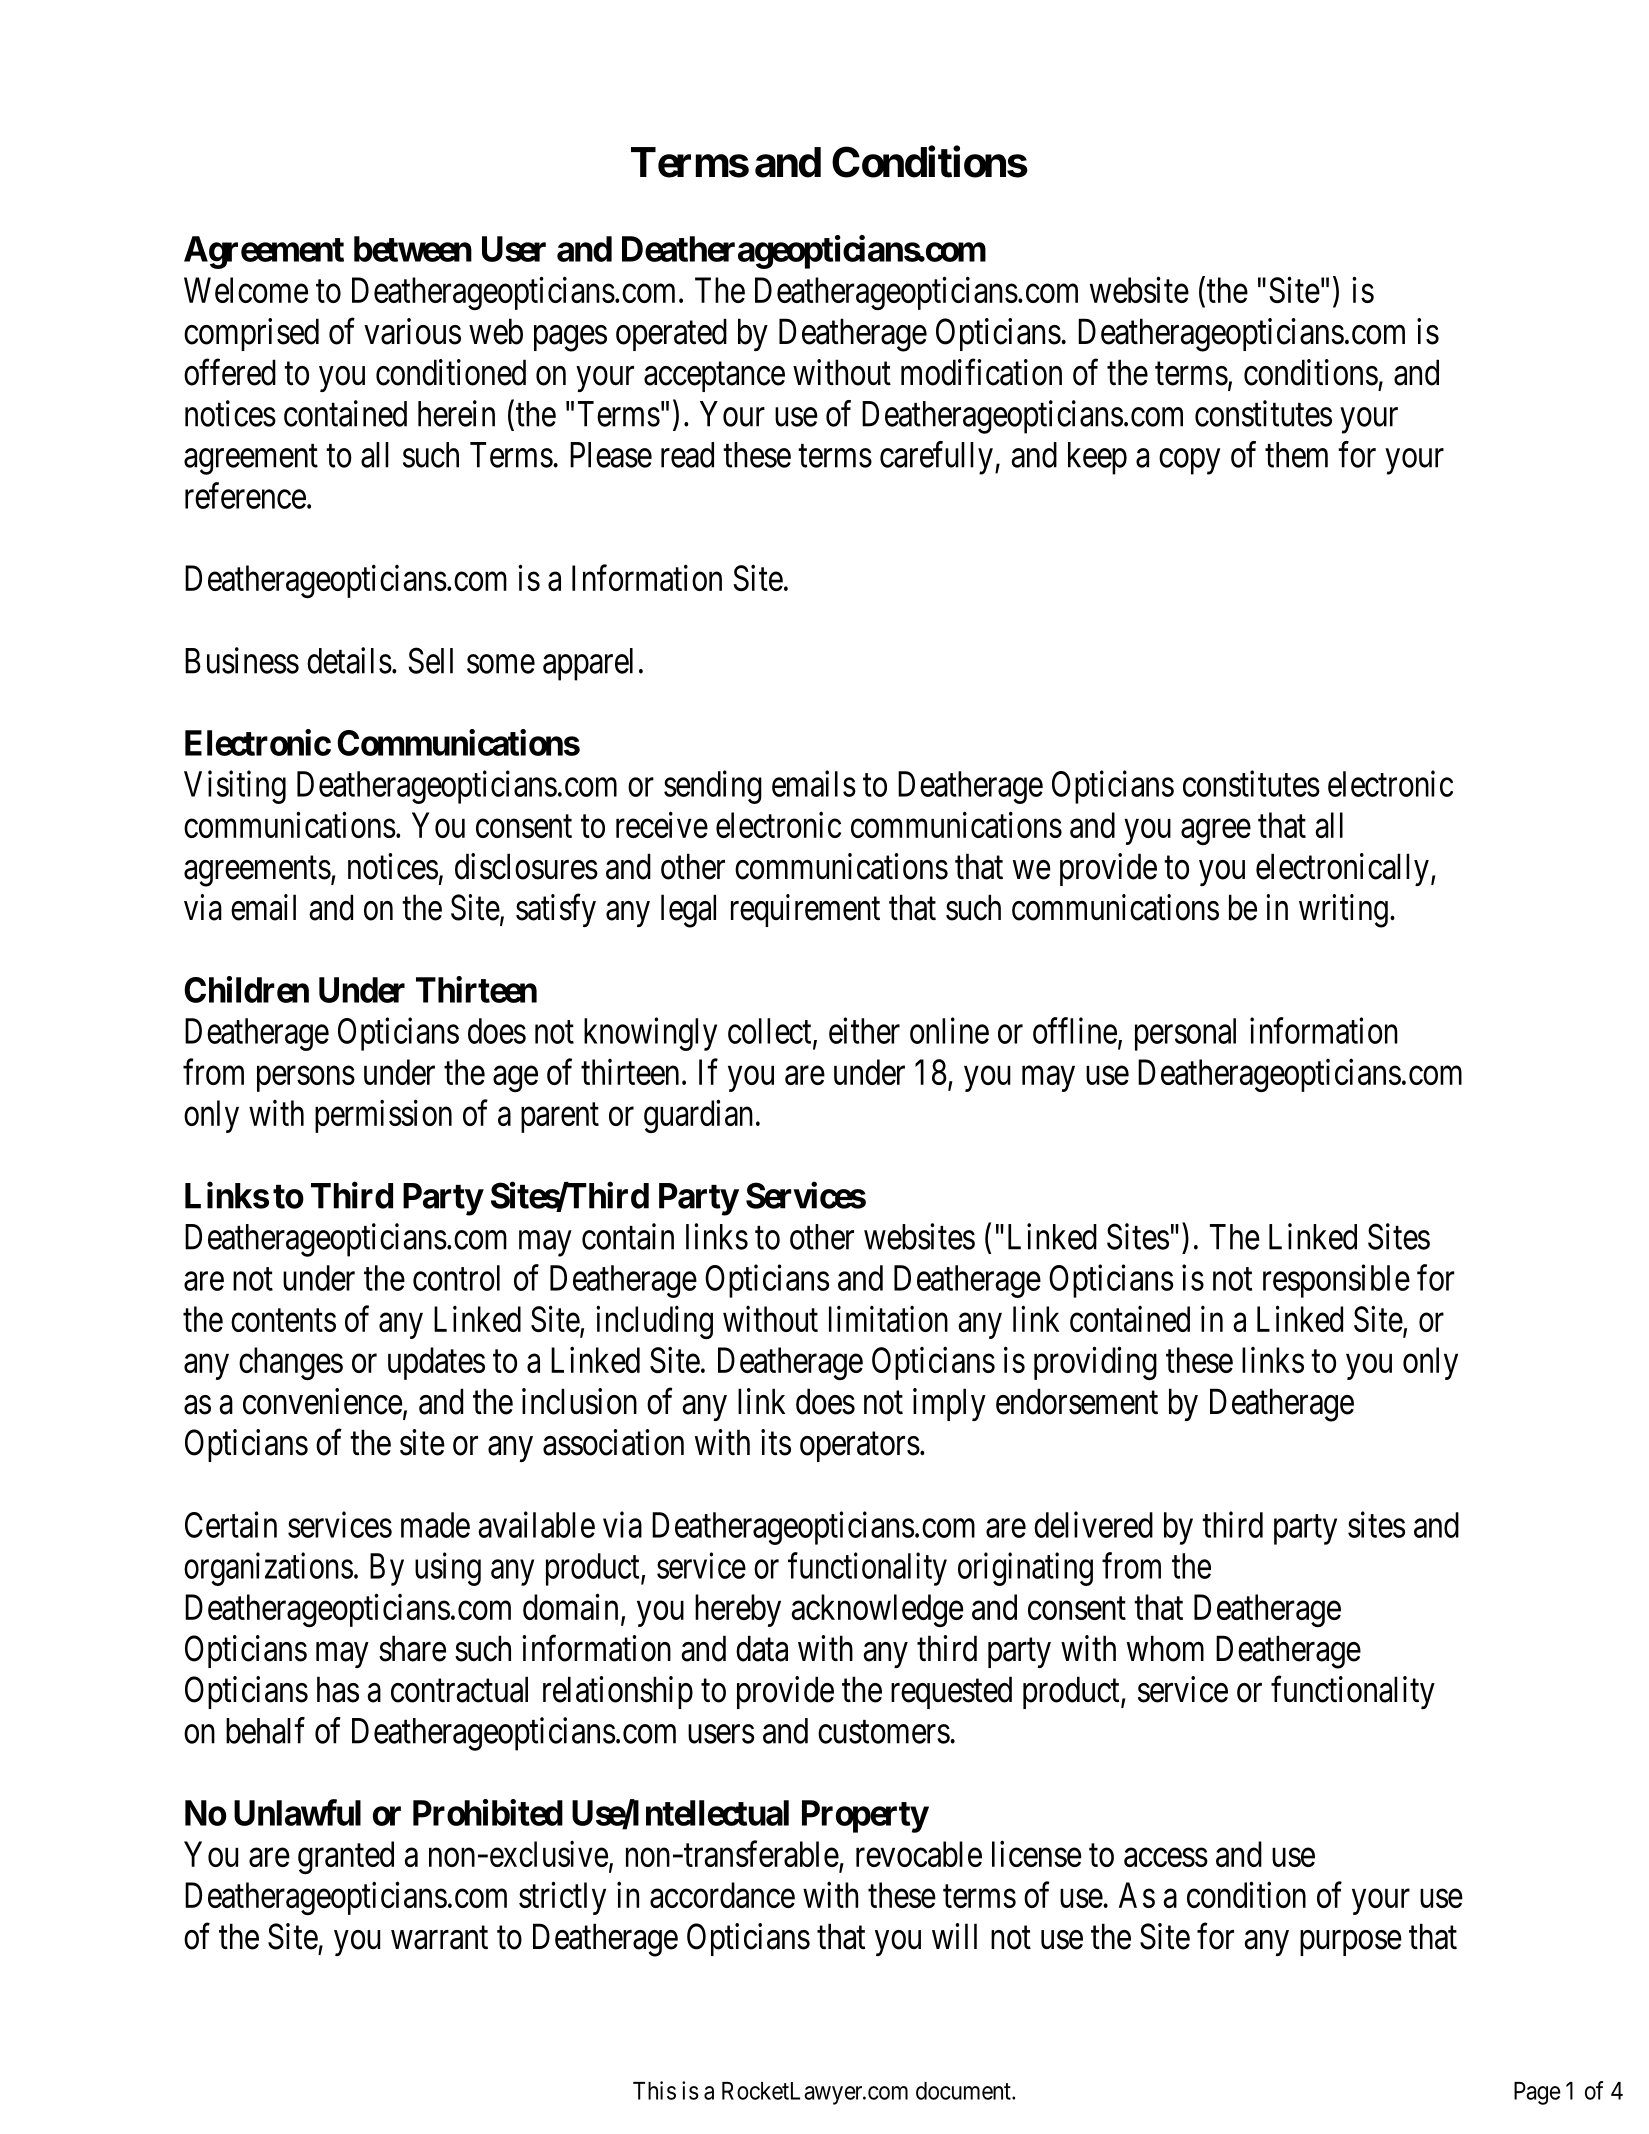  Describe the element at coordinates (383, 1116) in the page. I see `permission` at that location.
